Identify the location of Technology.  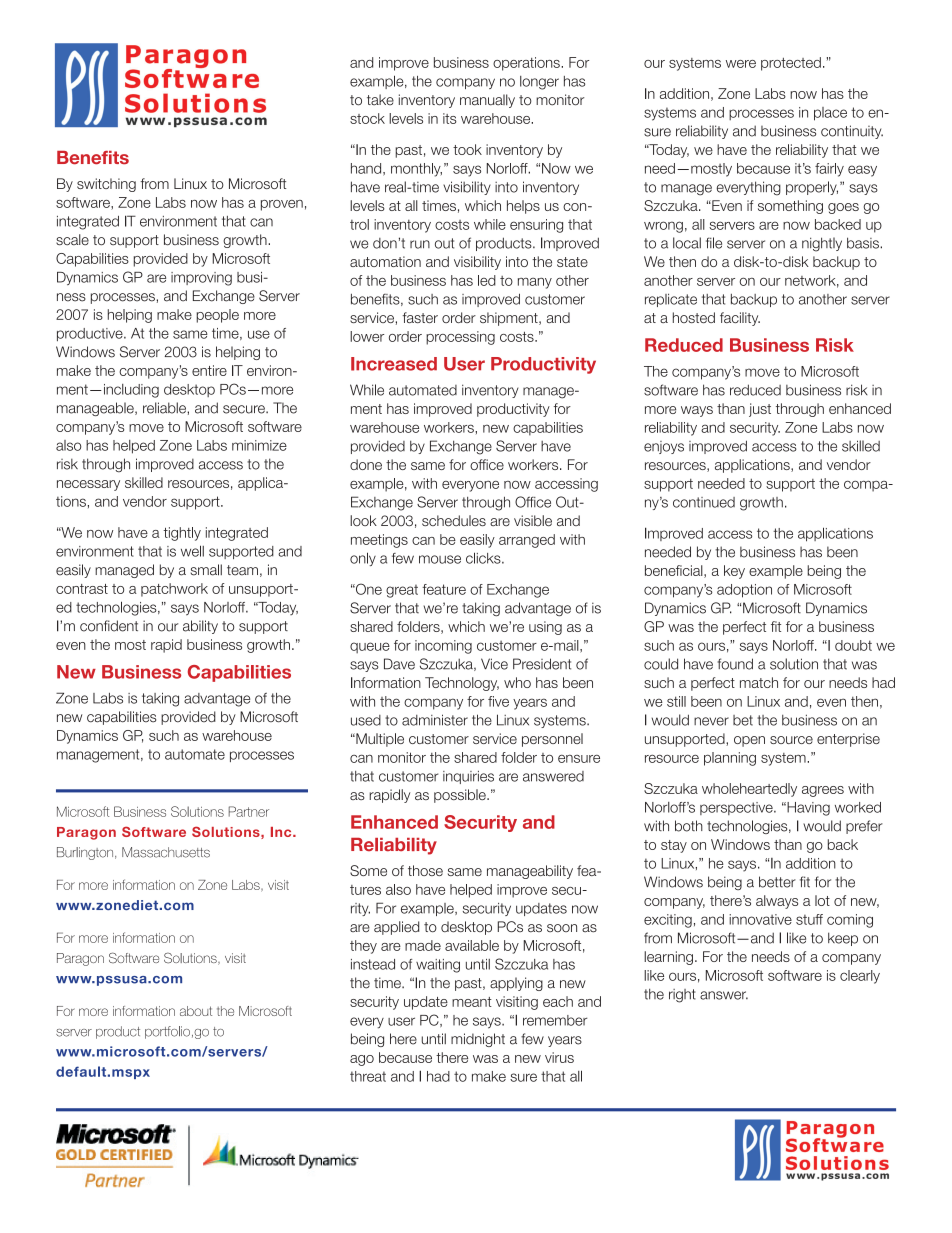
(462, 684).
